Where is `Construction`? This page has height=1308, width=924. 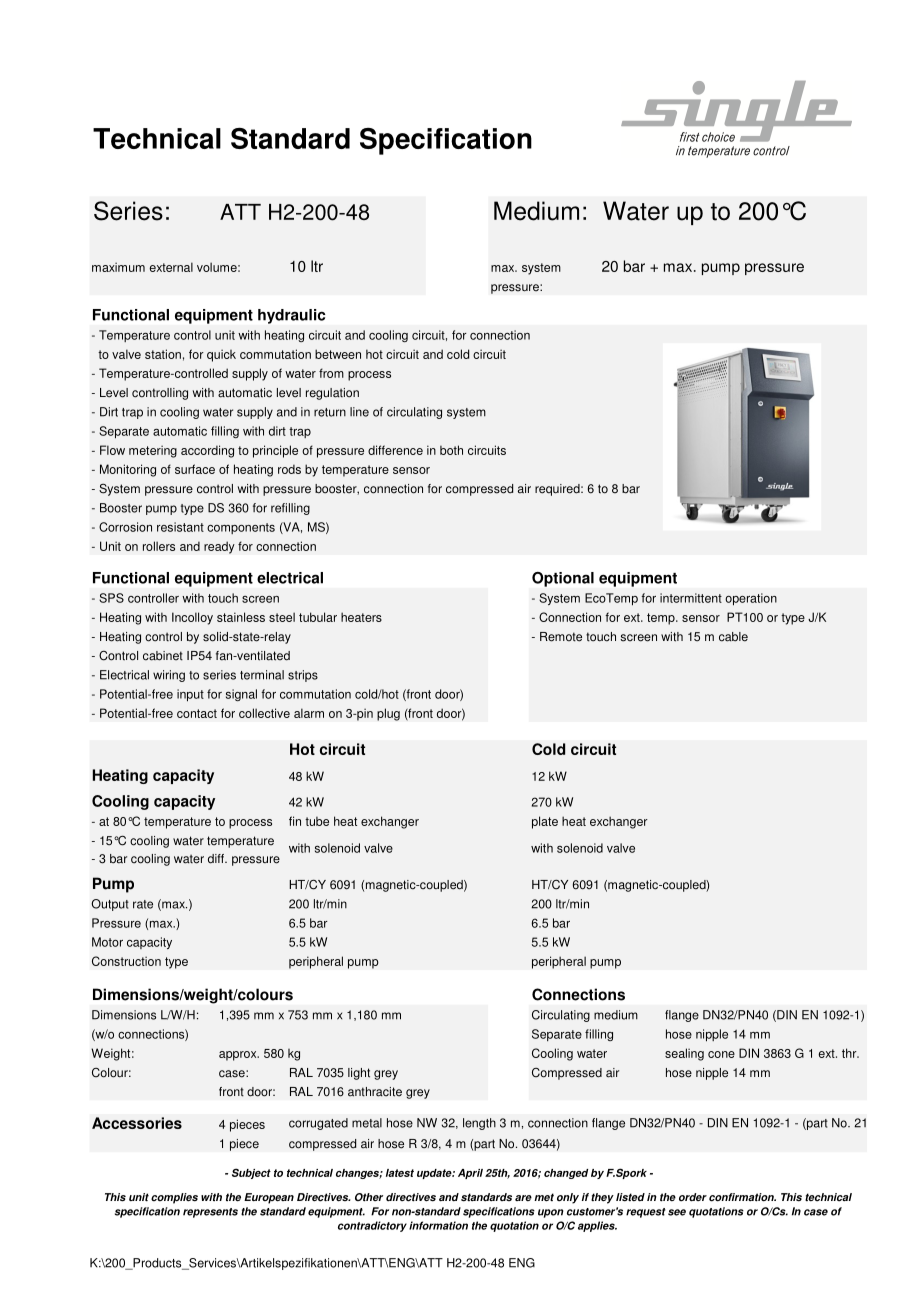
Construction is located at coordinates (126, 961).
